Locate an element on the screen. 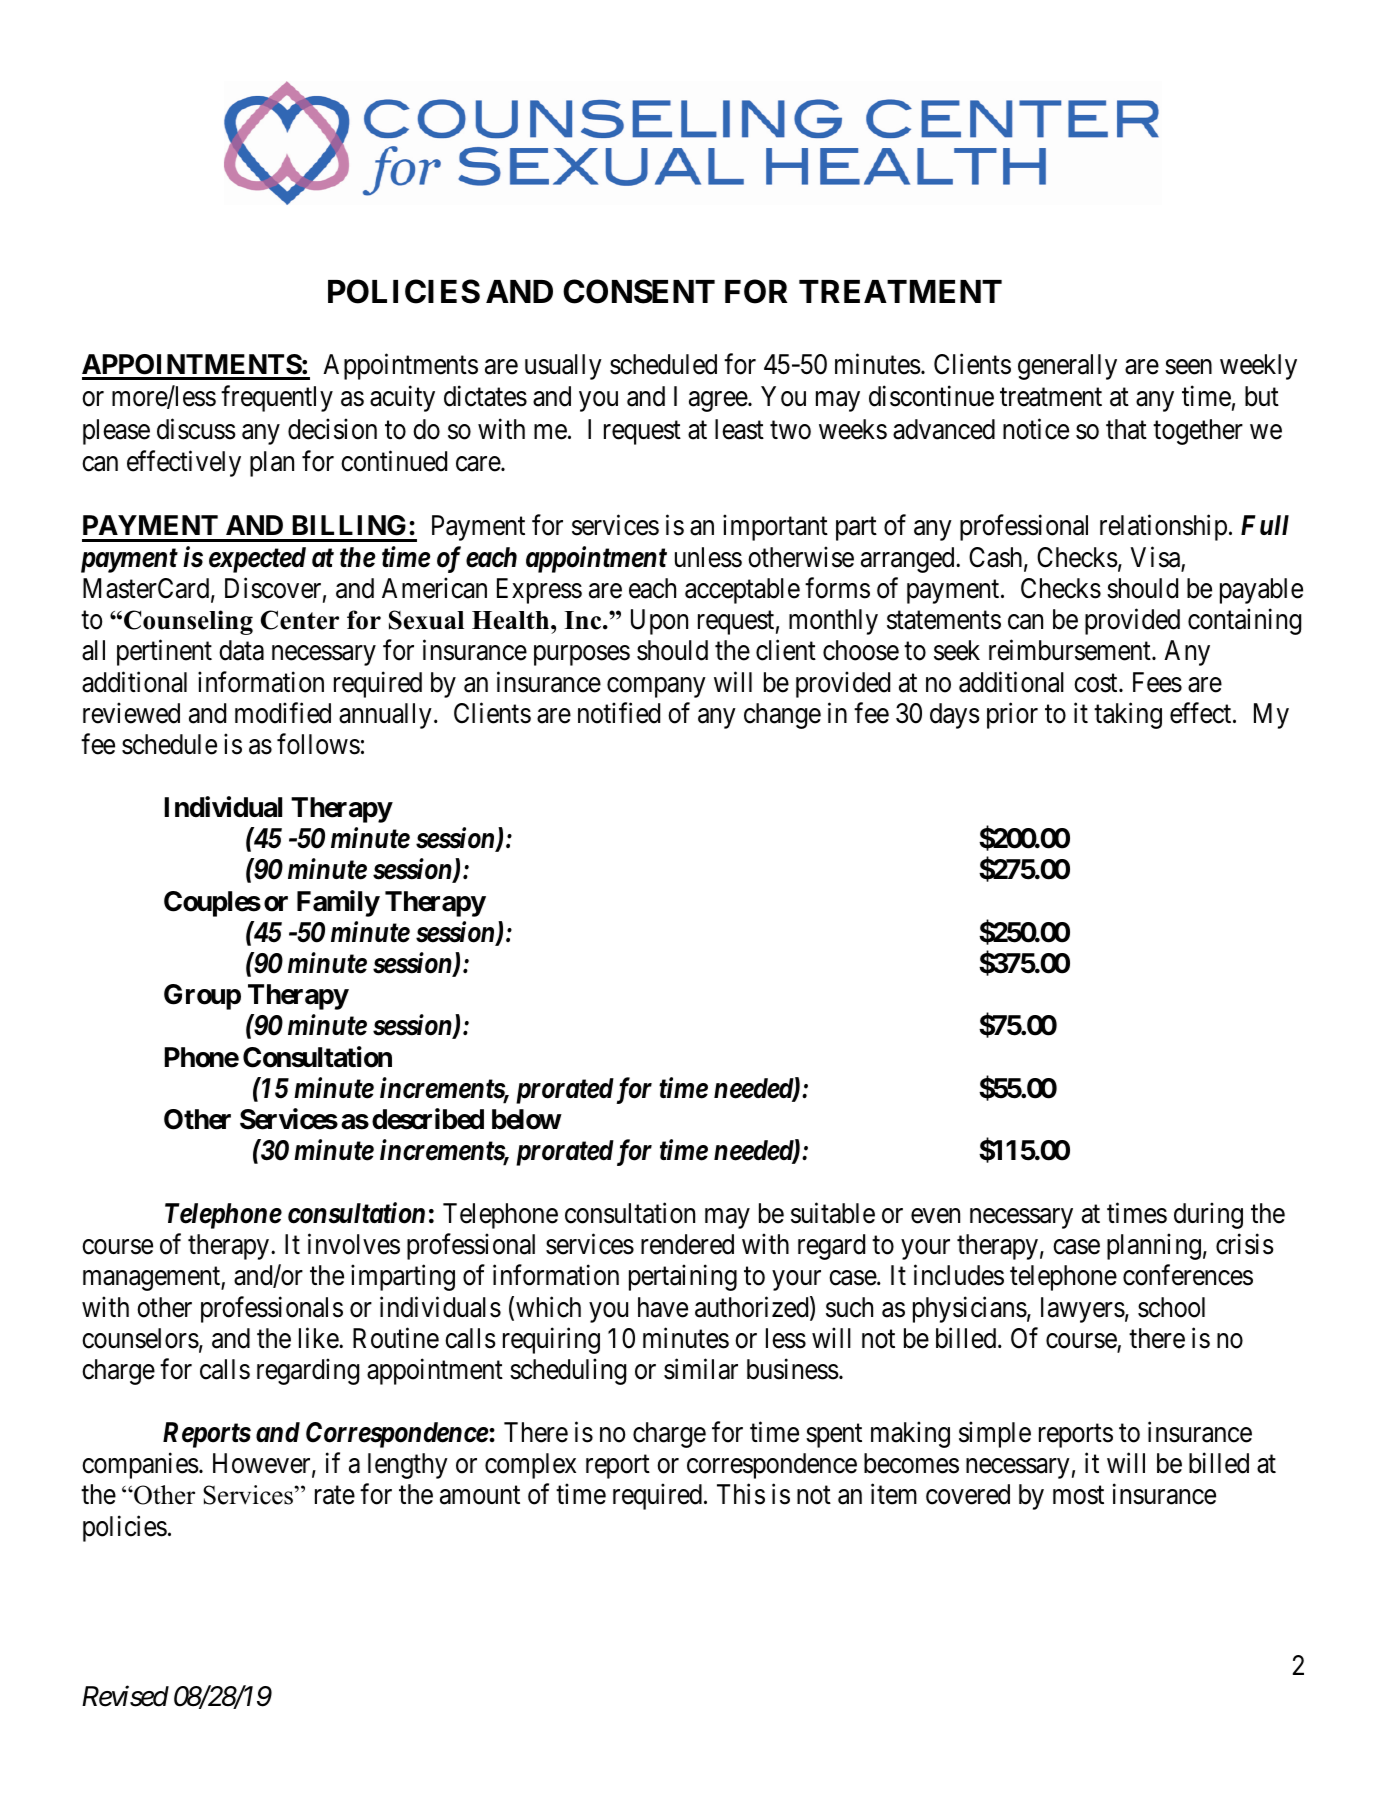  taking is located at coordinates (1128, 715).
